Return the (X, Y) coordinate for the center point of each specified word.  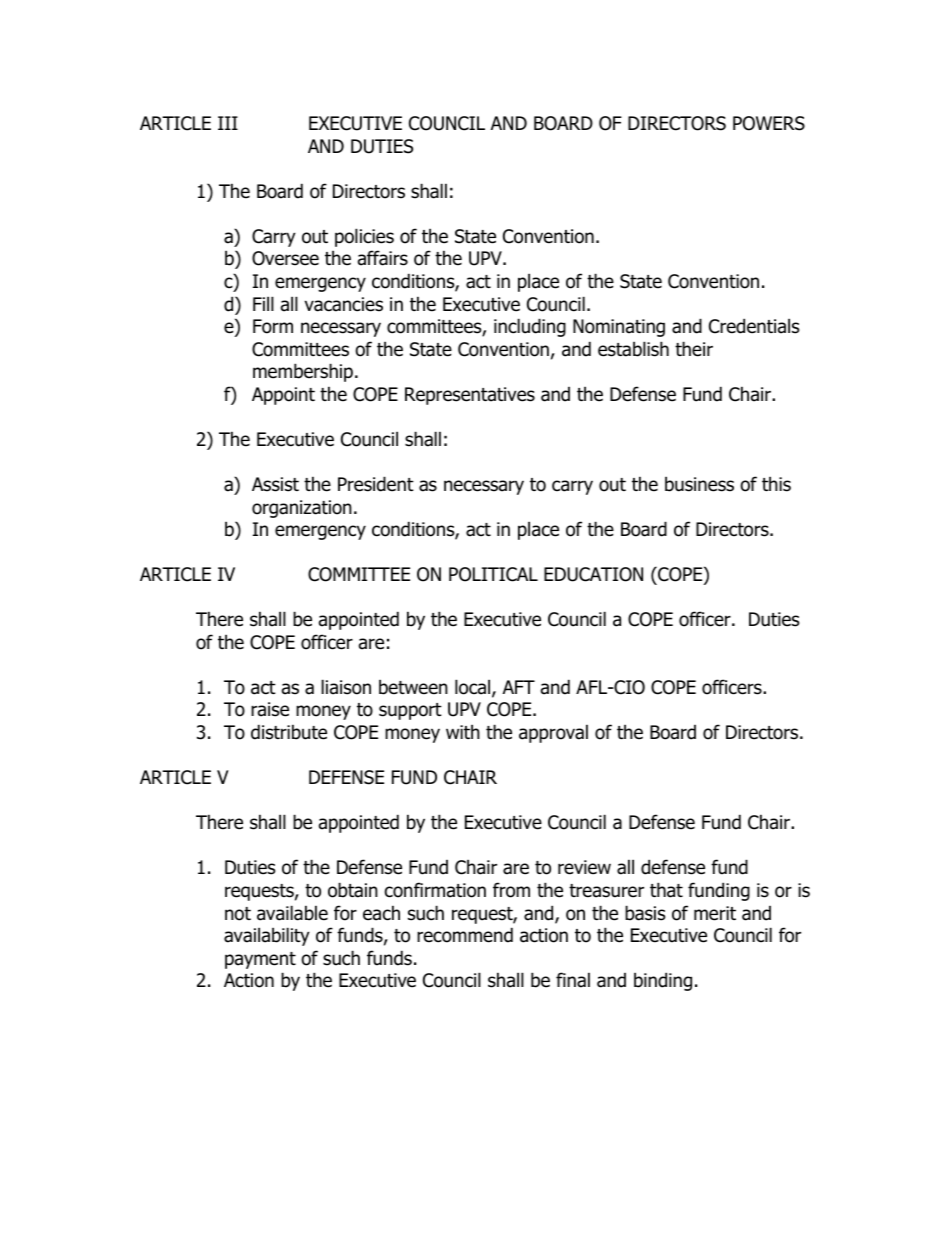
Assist (275, 484)
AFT (519, 687)
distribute (289, 732)
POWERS (769, 123)
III (228, 123)
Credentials (754, 326)
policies (364, 237)
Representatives (470, 396)
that (666, 890)
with (463, 731)
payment (260, 960)
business (699, 484)
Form (273, 326)
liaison (346, 687)
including (530, 327)
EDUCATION (593, 574)
